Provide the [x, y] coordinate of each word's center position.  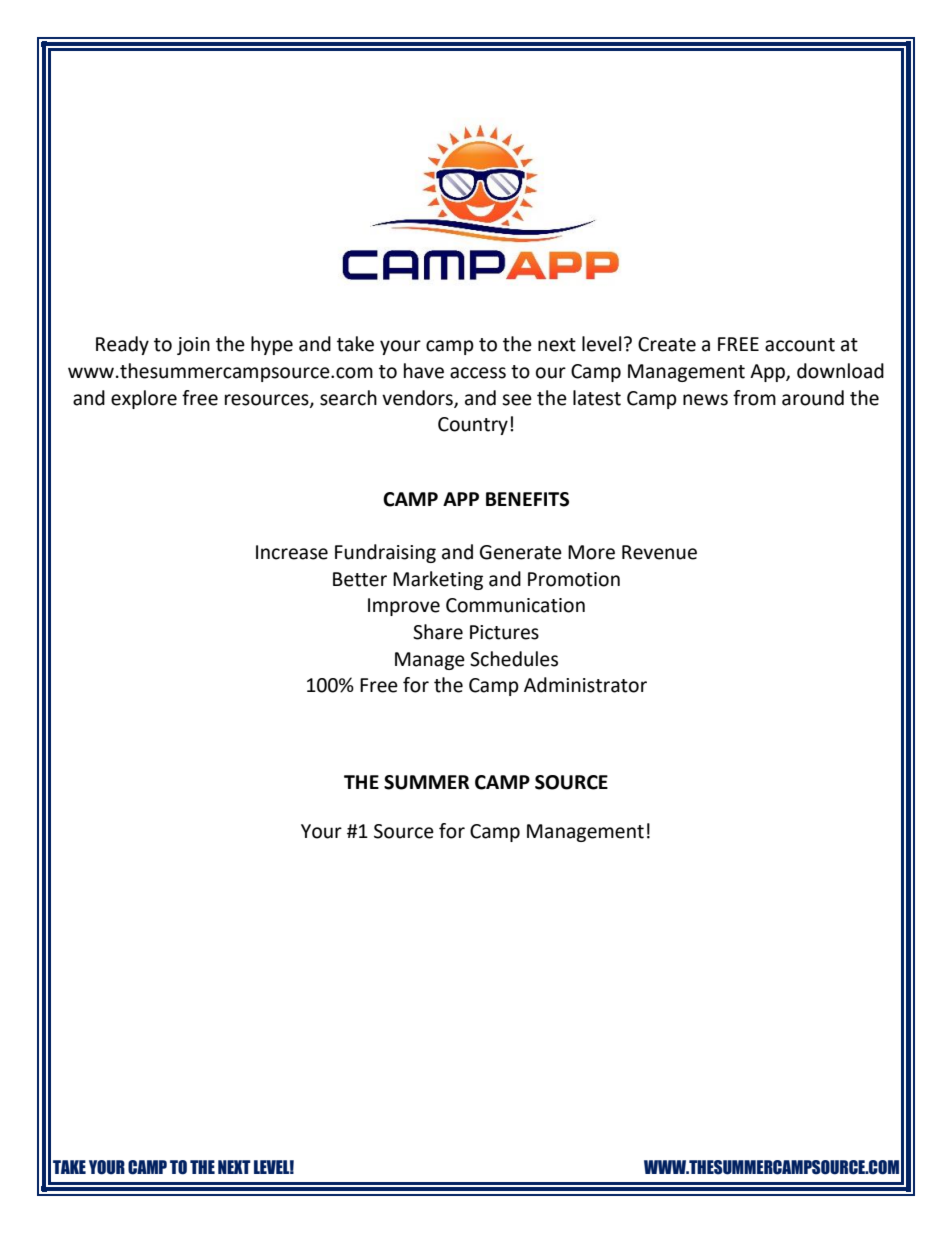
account [800, 345]
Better [360, 579]
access [478, 373]
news [705, 400]
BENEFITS [527, 499]
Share [438, 632]
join [193, 346]
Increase [292, 552]
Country [473, 426]
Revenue [659, 552]
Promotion [574, 579]
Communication [515, 605]
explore [144, 399]
